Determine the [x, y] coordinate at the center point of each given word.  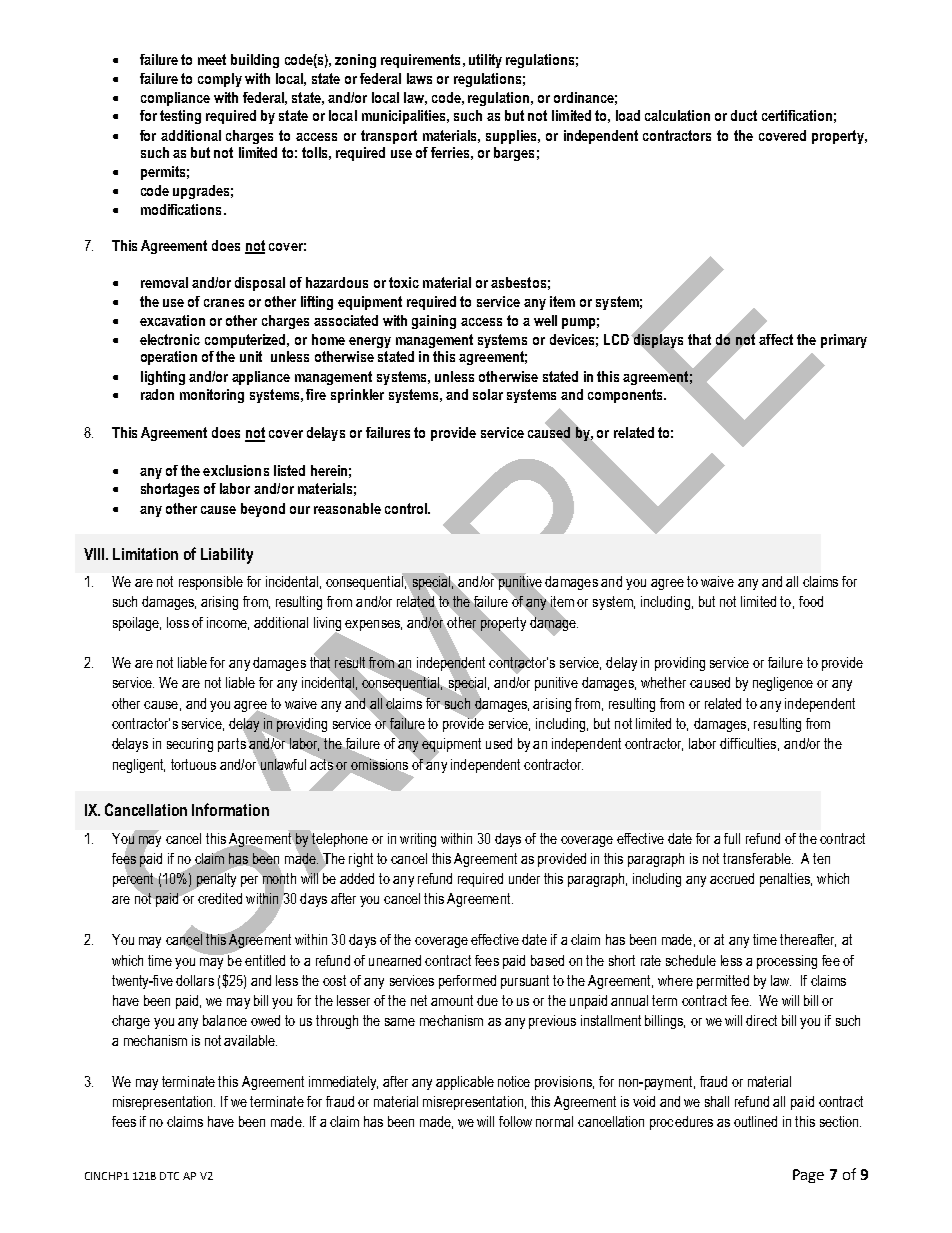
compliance [175, 99]
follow [515, 1121]
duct [744, 115]
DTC [169, 1176]
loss [178, 622]
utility [485, 61]
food [811, 601]
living [327, 625]
